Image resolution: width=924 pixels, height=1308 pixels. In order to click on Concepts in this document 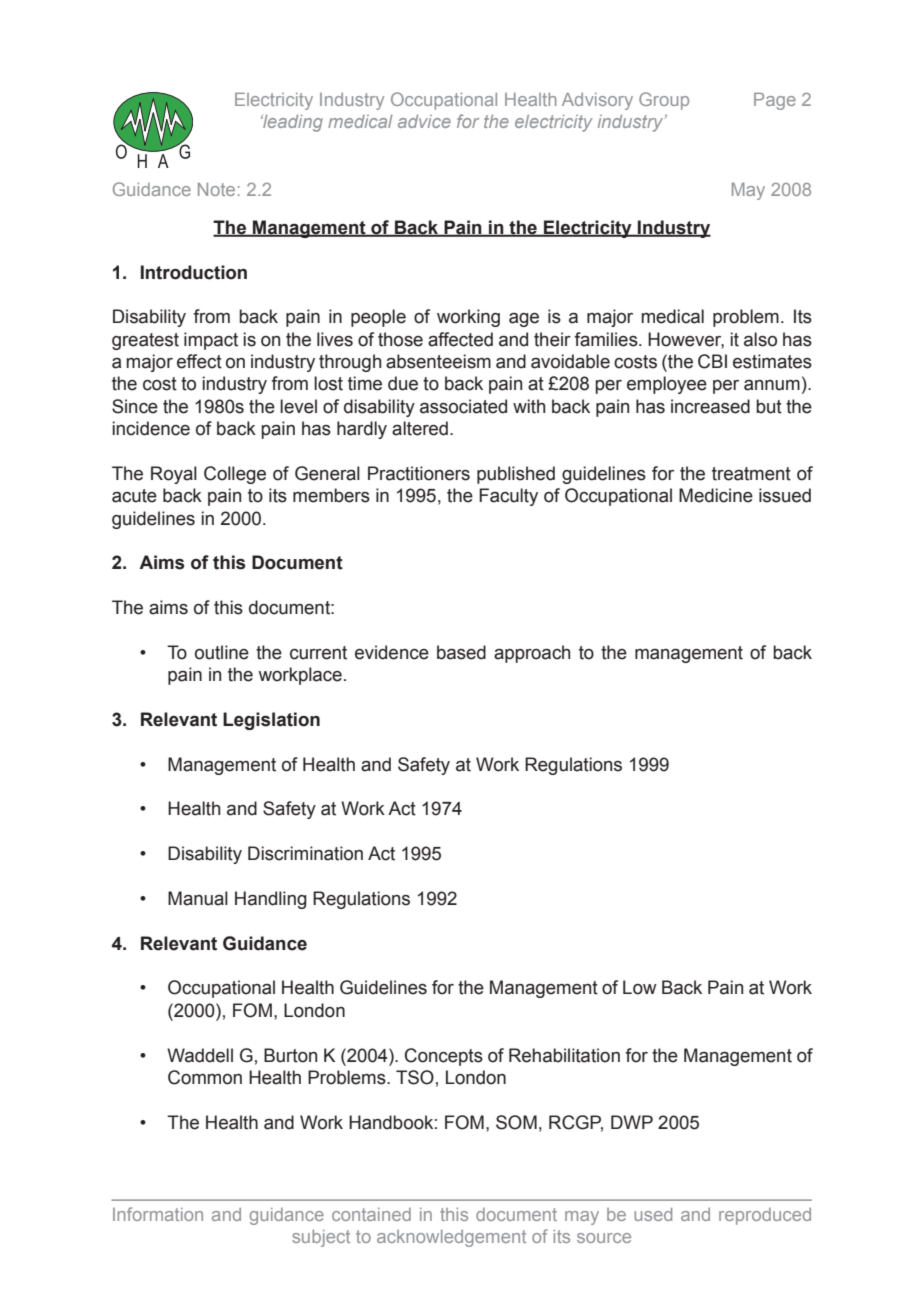, I will do `click(444, 1057)`.
